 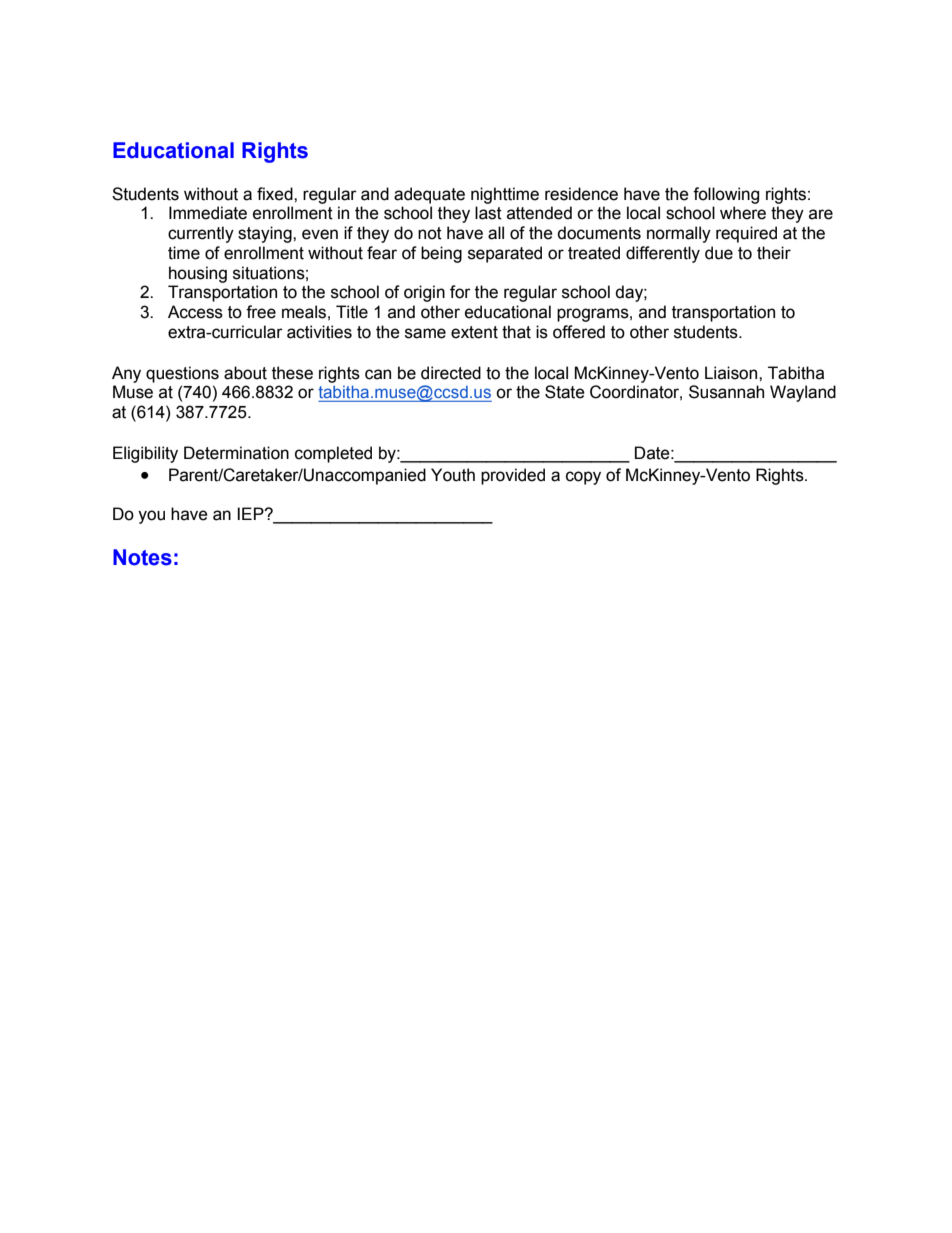 I want to click on last, so click(x=488, y=213).
